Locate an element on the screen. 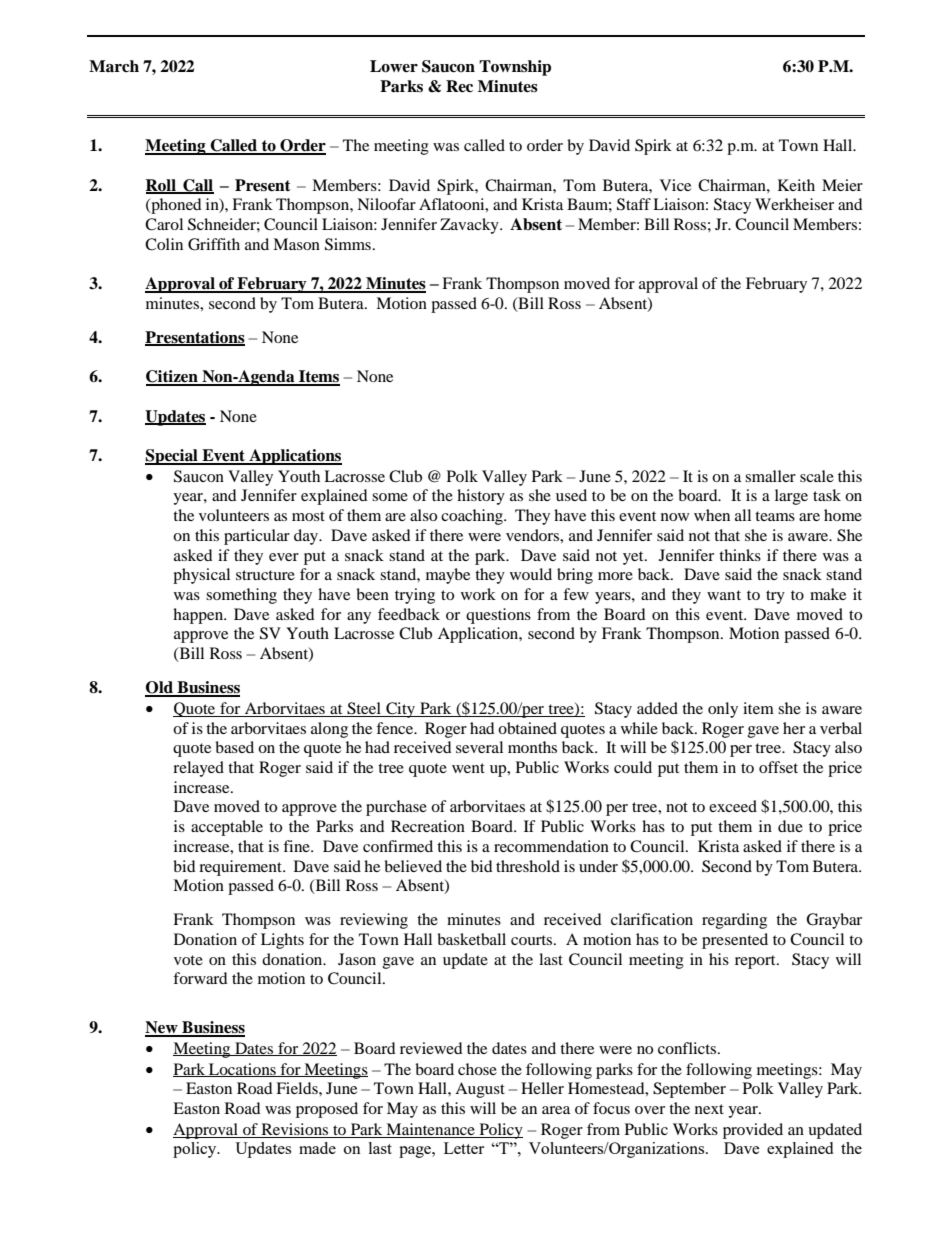 The height and width of the screenshot is (1233, 952). March is located at coordinates (114, 66).
